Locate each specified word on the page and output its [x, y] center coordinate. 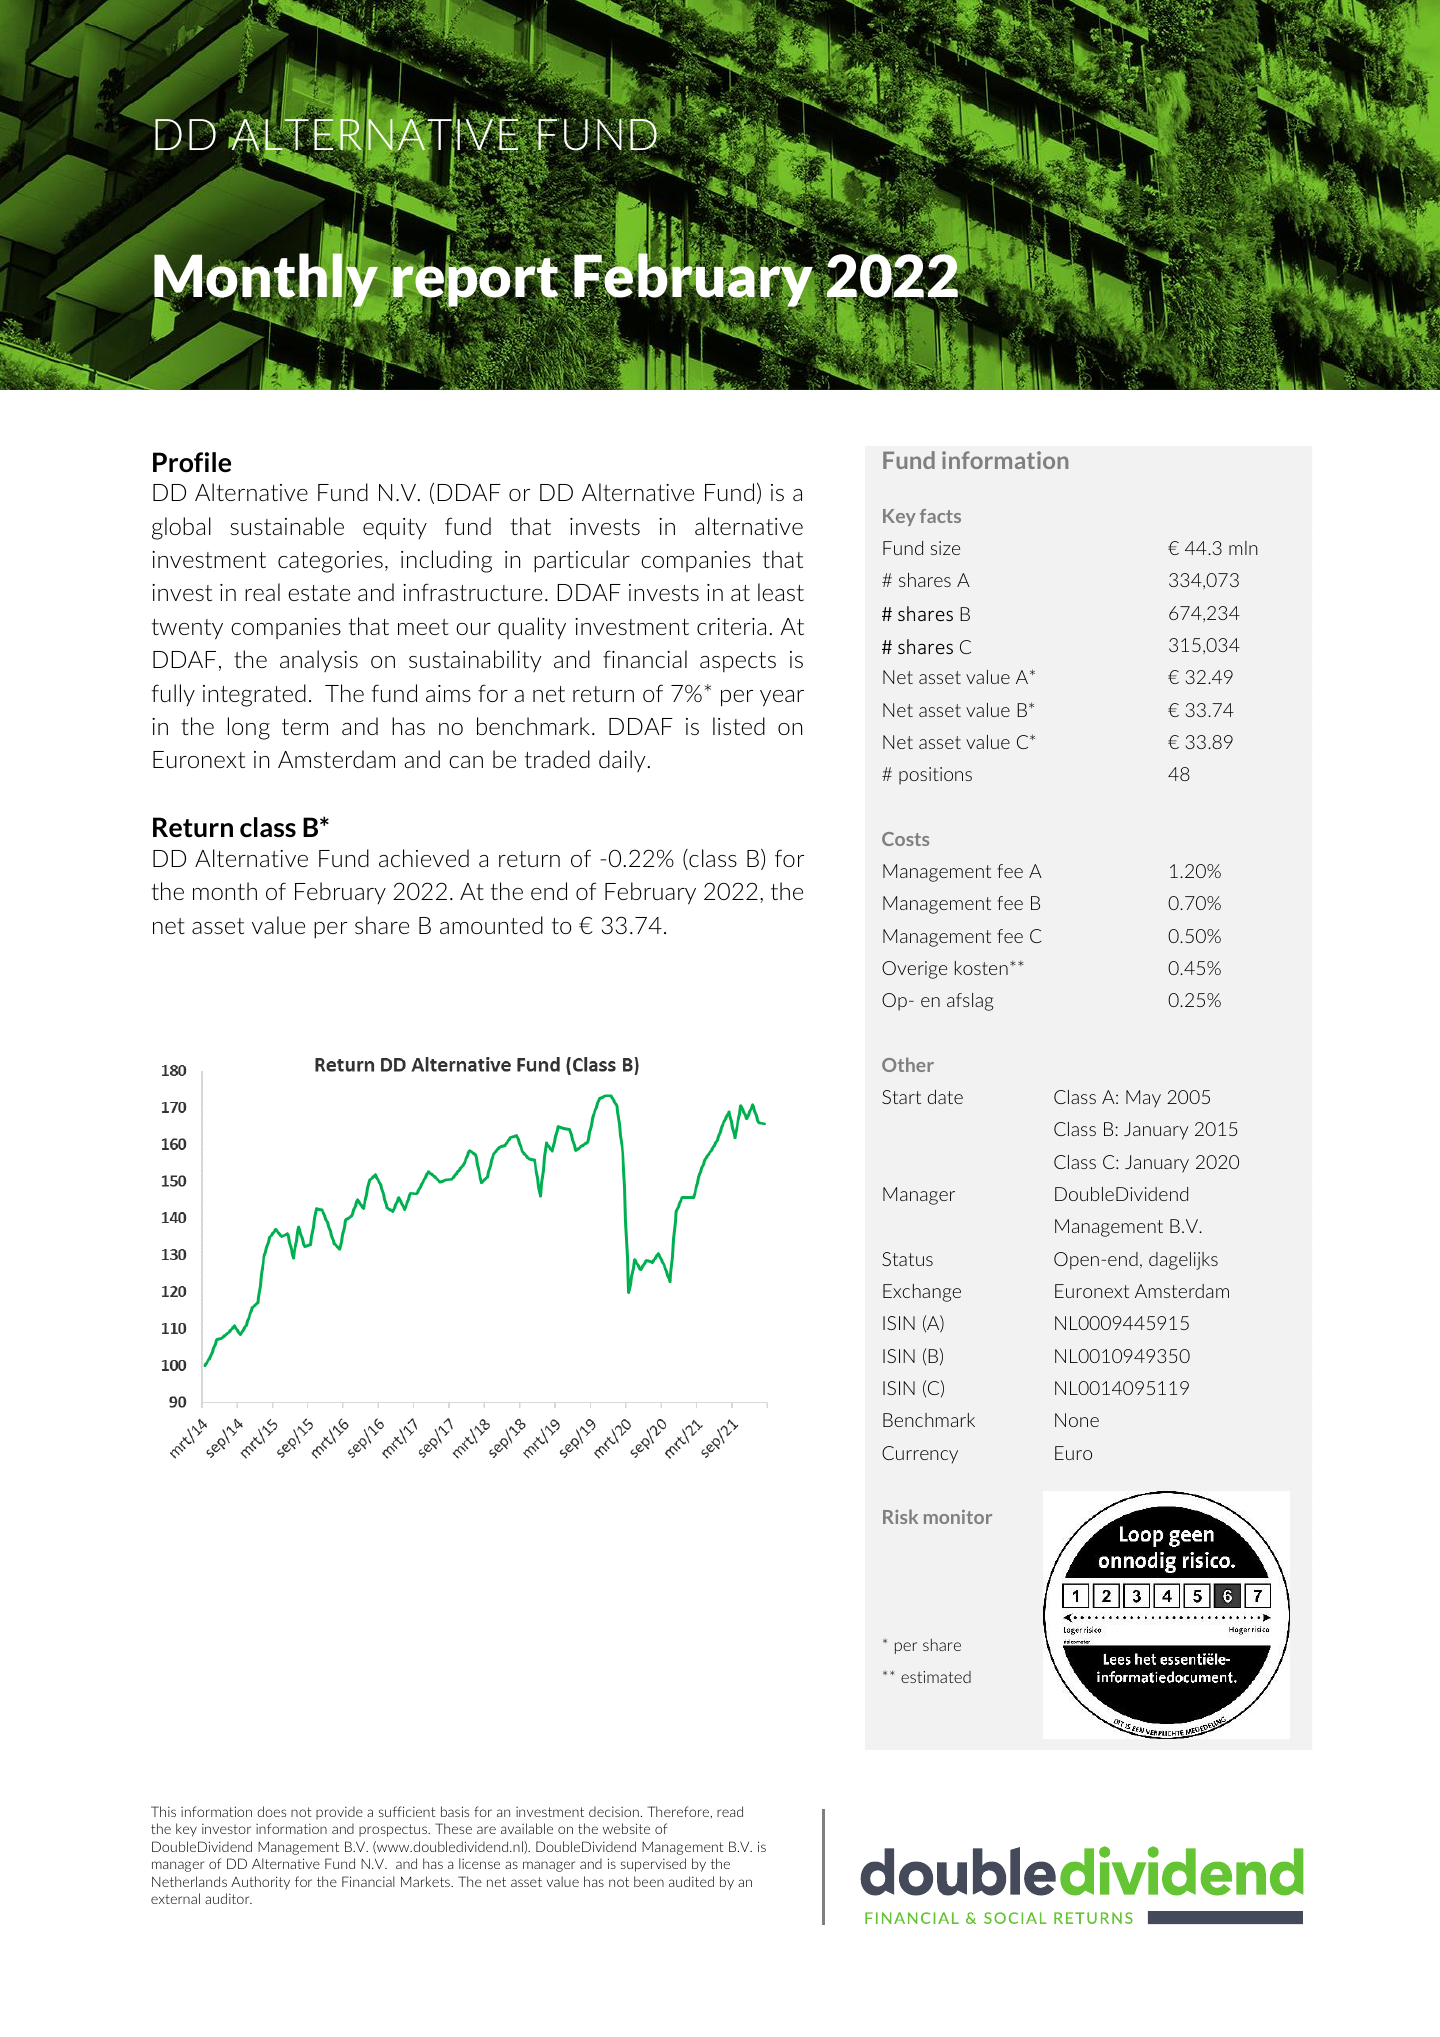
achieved [424, 858]
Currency [920, 1455]
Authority [260, 1883]
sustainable [287, 526]
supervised [653, 1865]
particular [582, 561]
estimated [936, 1677]
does [271, 1811]
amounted [491, 925]
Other [908, 1064]
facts [940, 516]
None [1077, 1420]
